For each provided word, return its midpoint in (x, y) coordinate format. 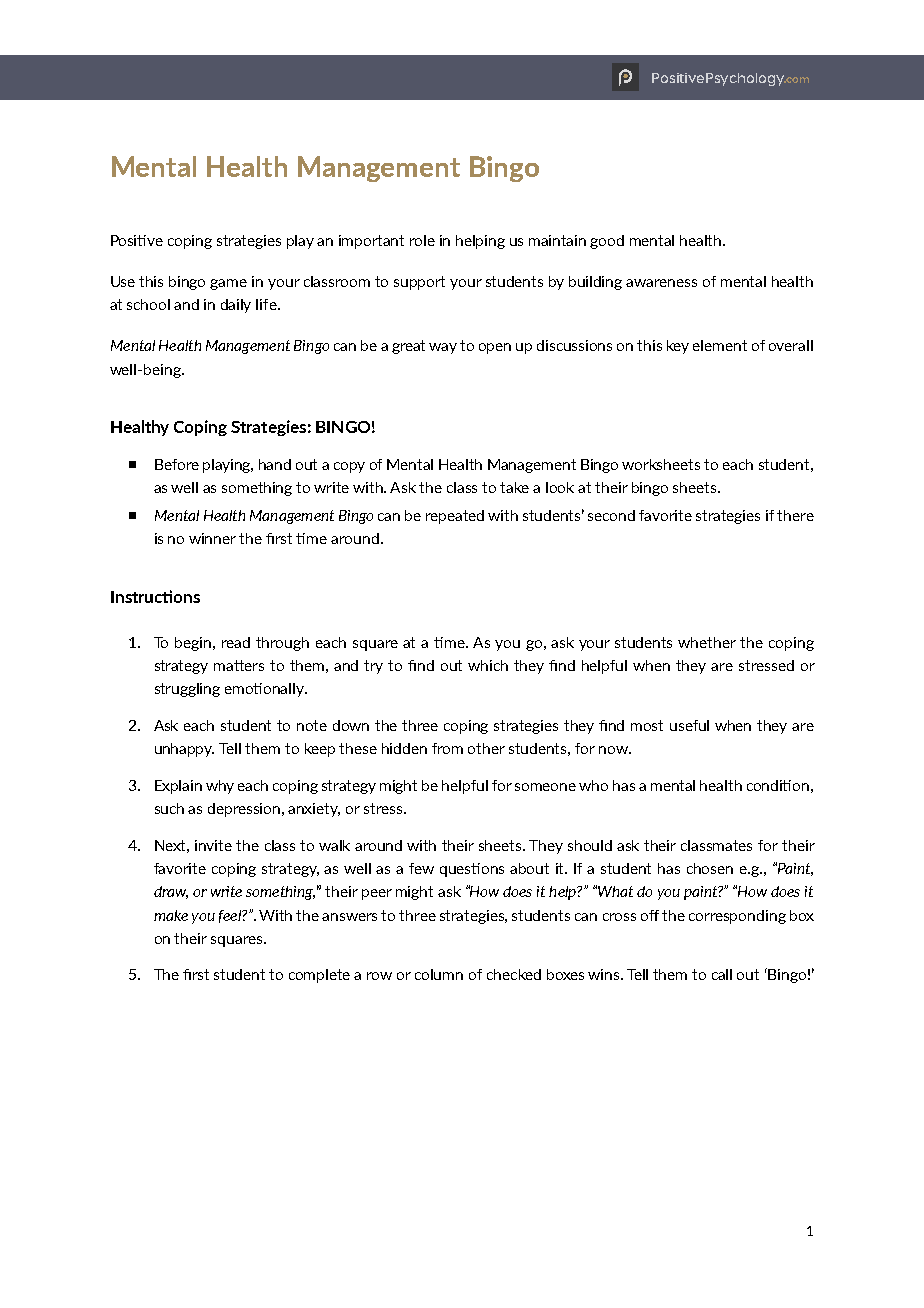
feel (231, 916)
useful (689, 725)
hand (275, 464)
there (795, 515)
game (228, 284)
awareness (661, 283)
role (422, 240)
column (439, 974)
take (514, 487)
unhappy (184, 750)
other (486, 748)
